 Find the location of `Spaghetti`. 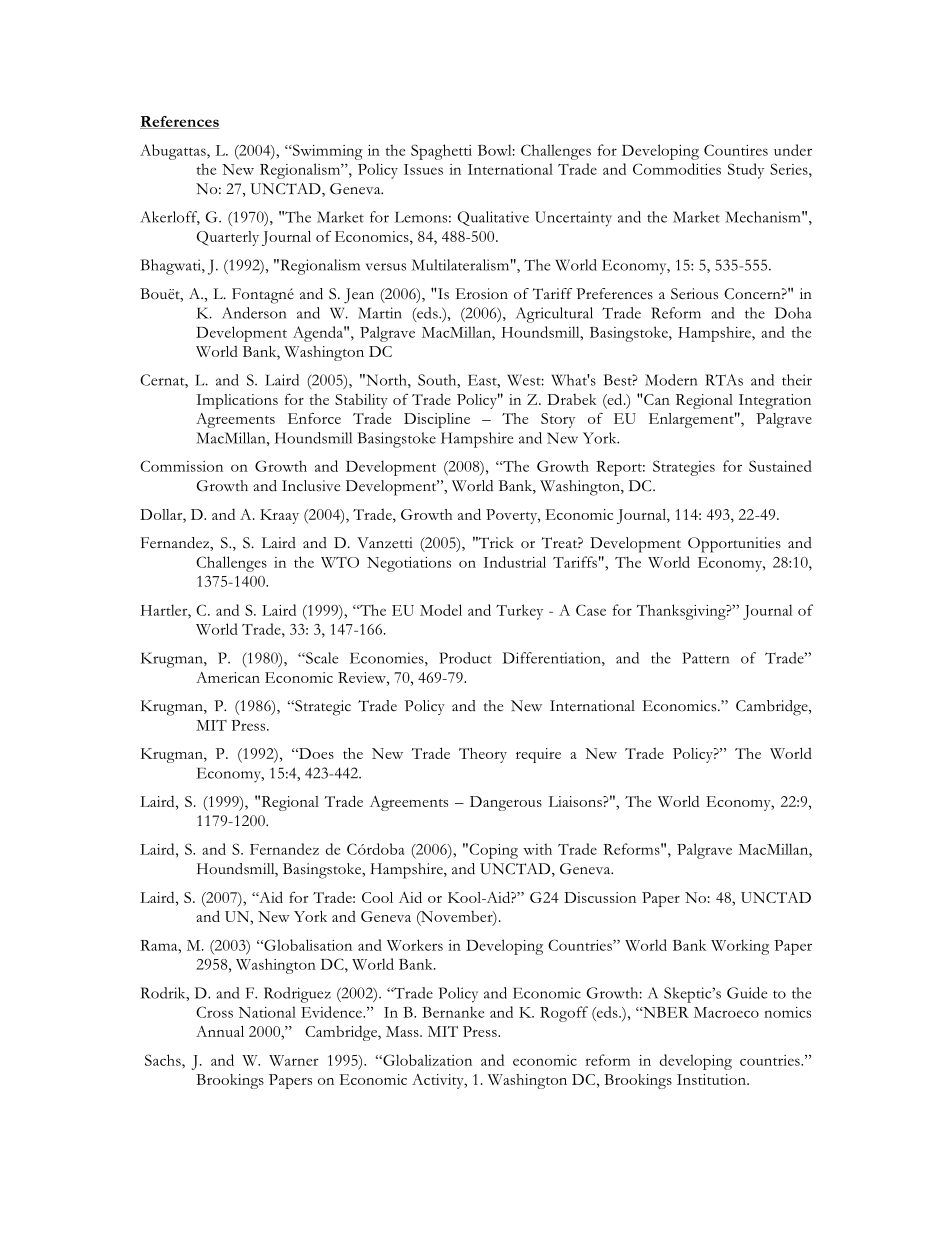

Spaghetti is located at coordinates (441, 152).
